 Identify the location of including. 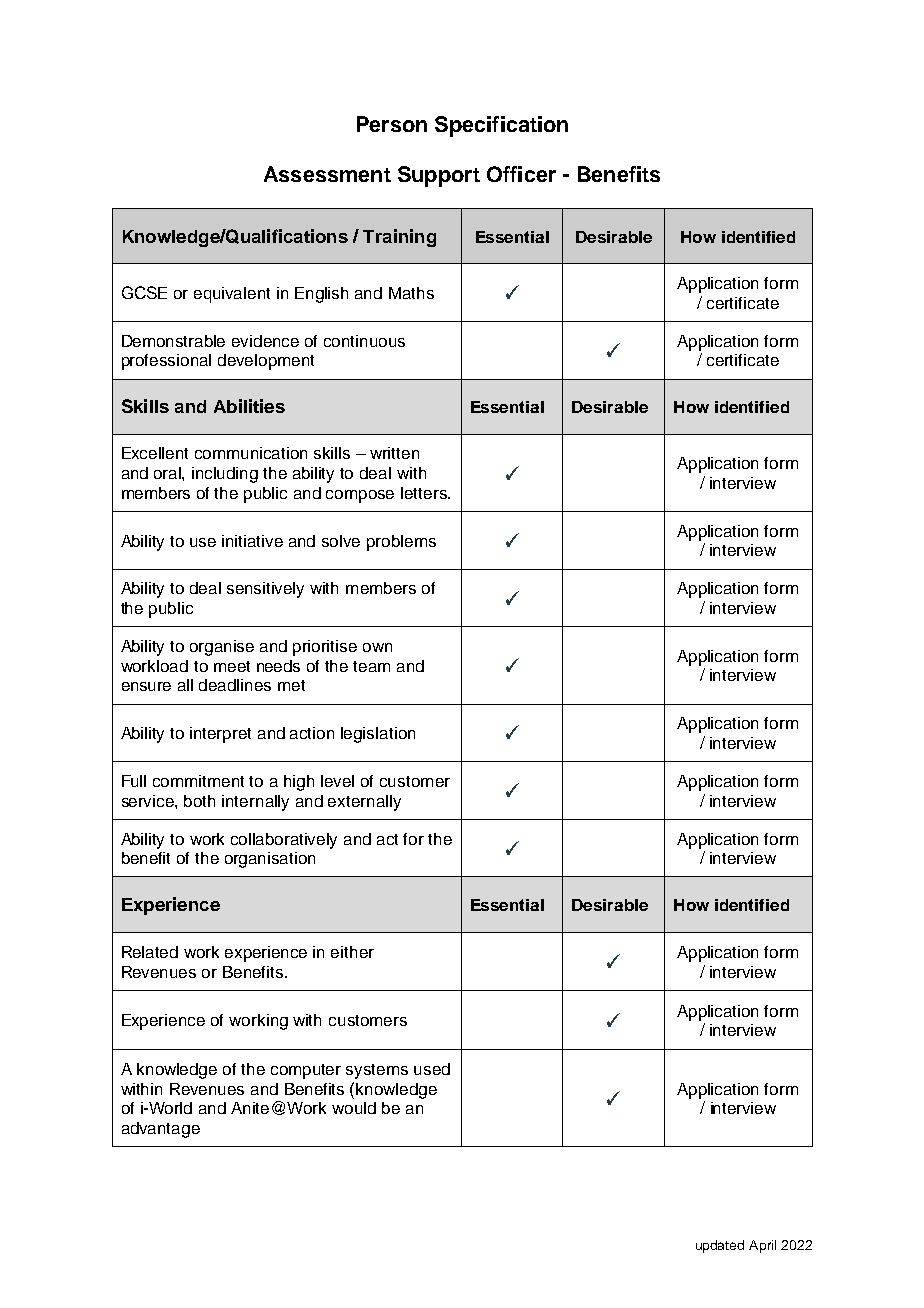
(225, 475).
